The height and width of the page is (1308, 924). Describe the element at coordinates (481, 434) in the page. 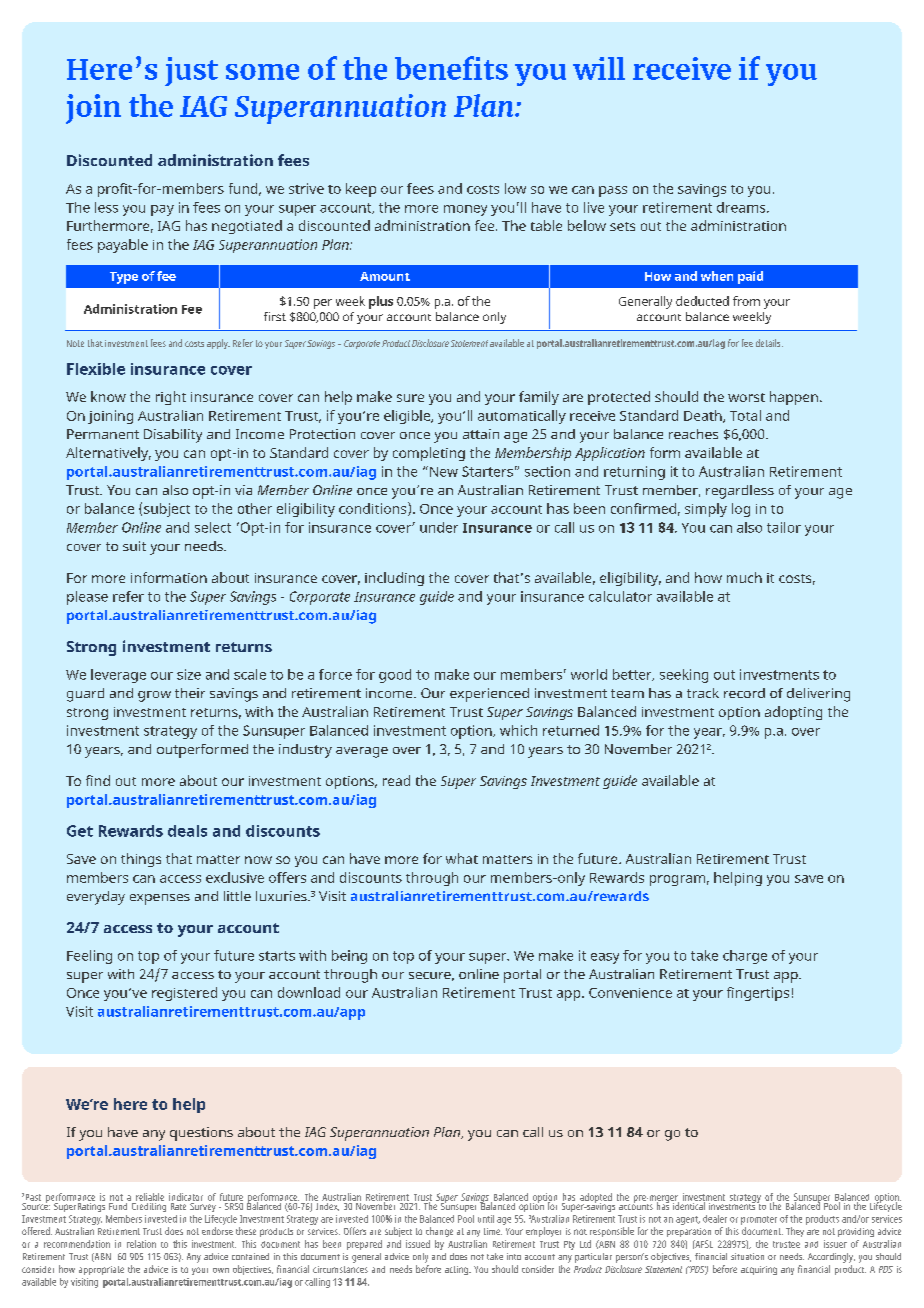

I see `attain` at that location.
